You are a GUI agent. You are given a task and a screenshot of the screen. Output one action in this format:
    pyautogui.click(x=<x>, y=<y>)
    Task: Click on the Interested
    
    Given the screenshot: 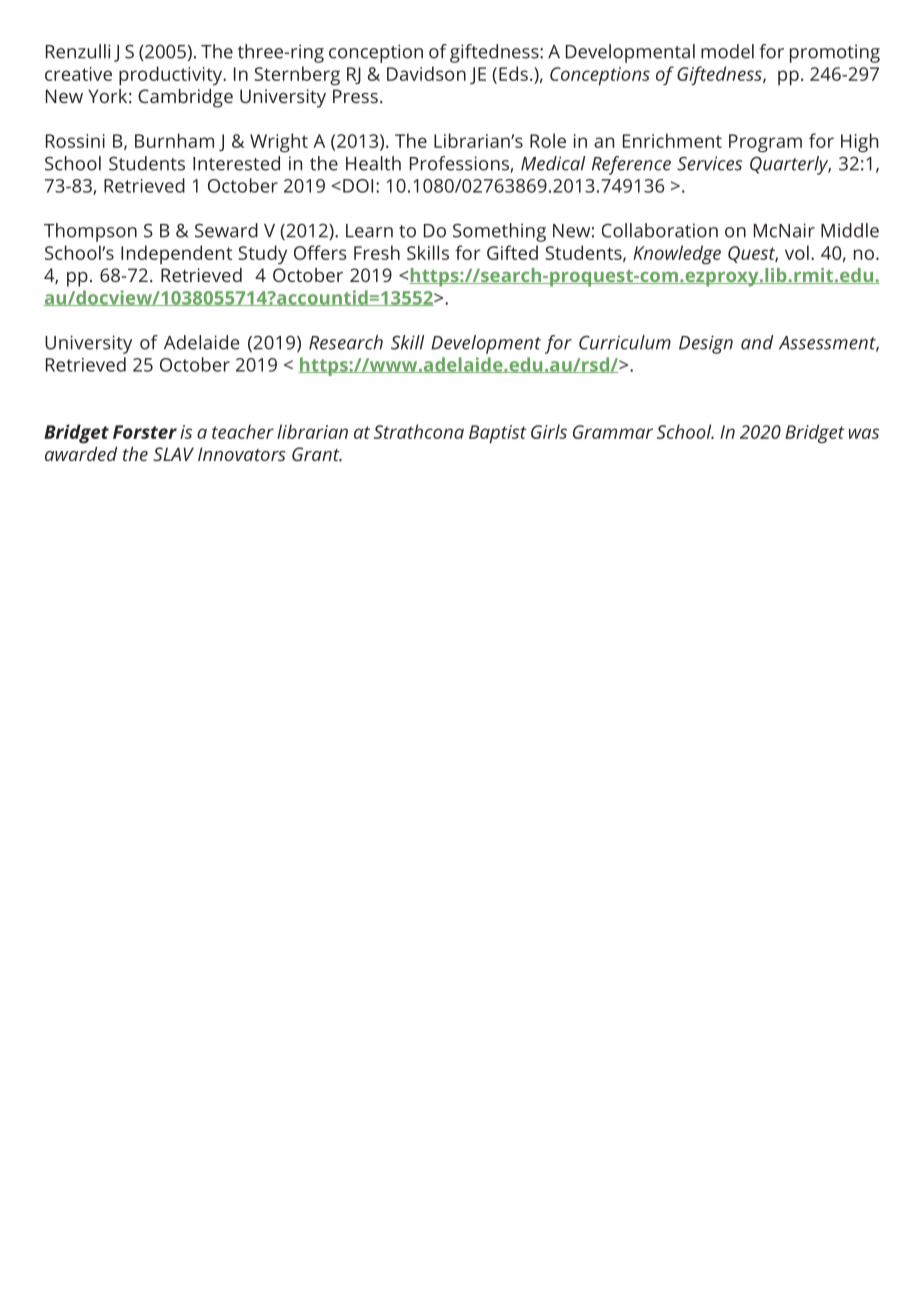 What is the action you would take?
    pyautogui.click(x=236, y=163)
